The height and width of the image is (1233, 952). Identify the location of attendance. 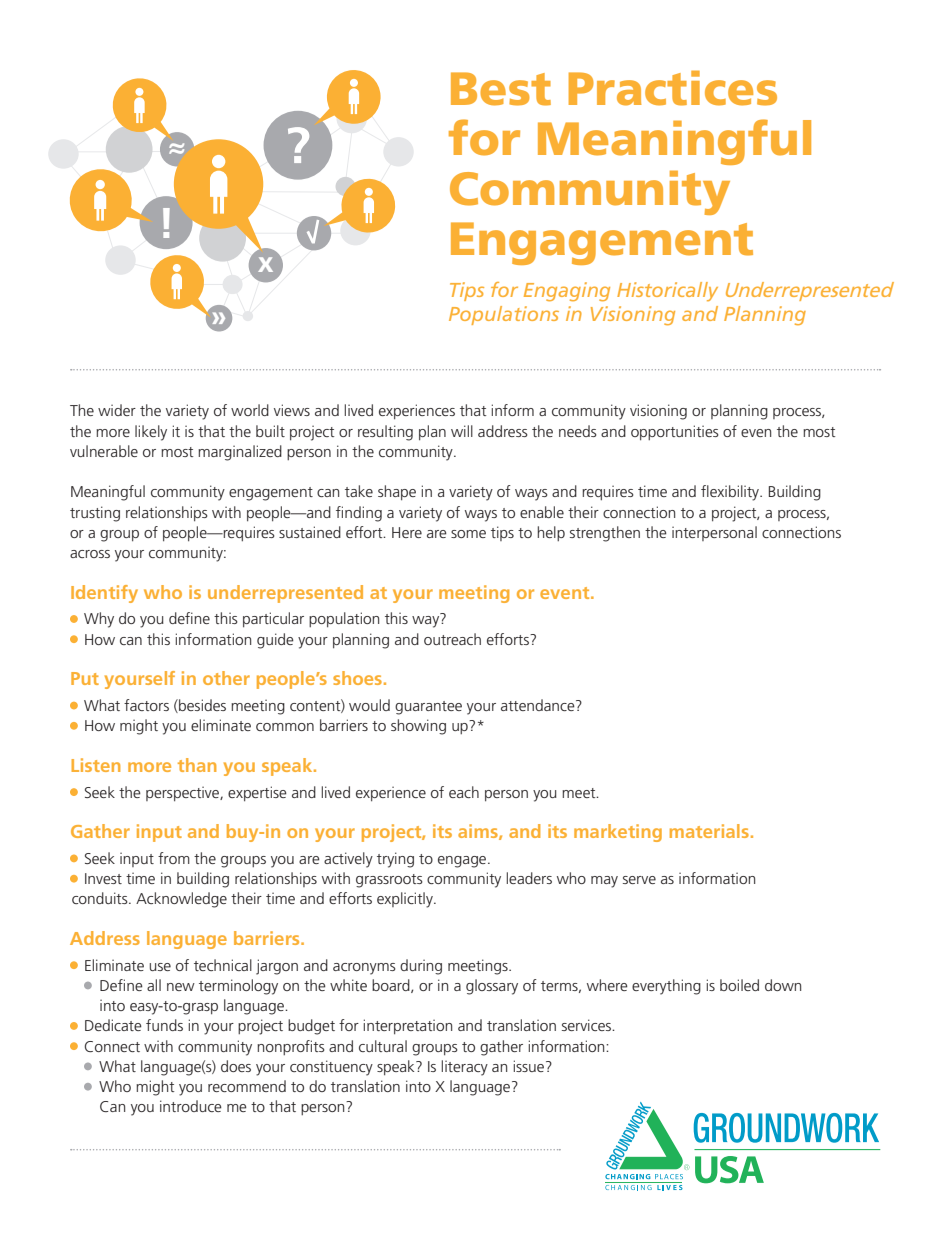
(539, 705).
